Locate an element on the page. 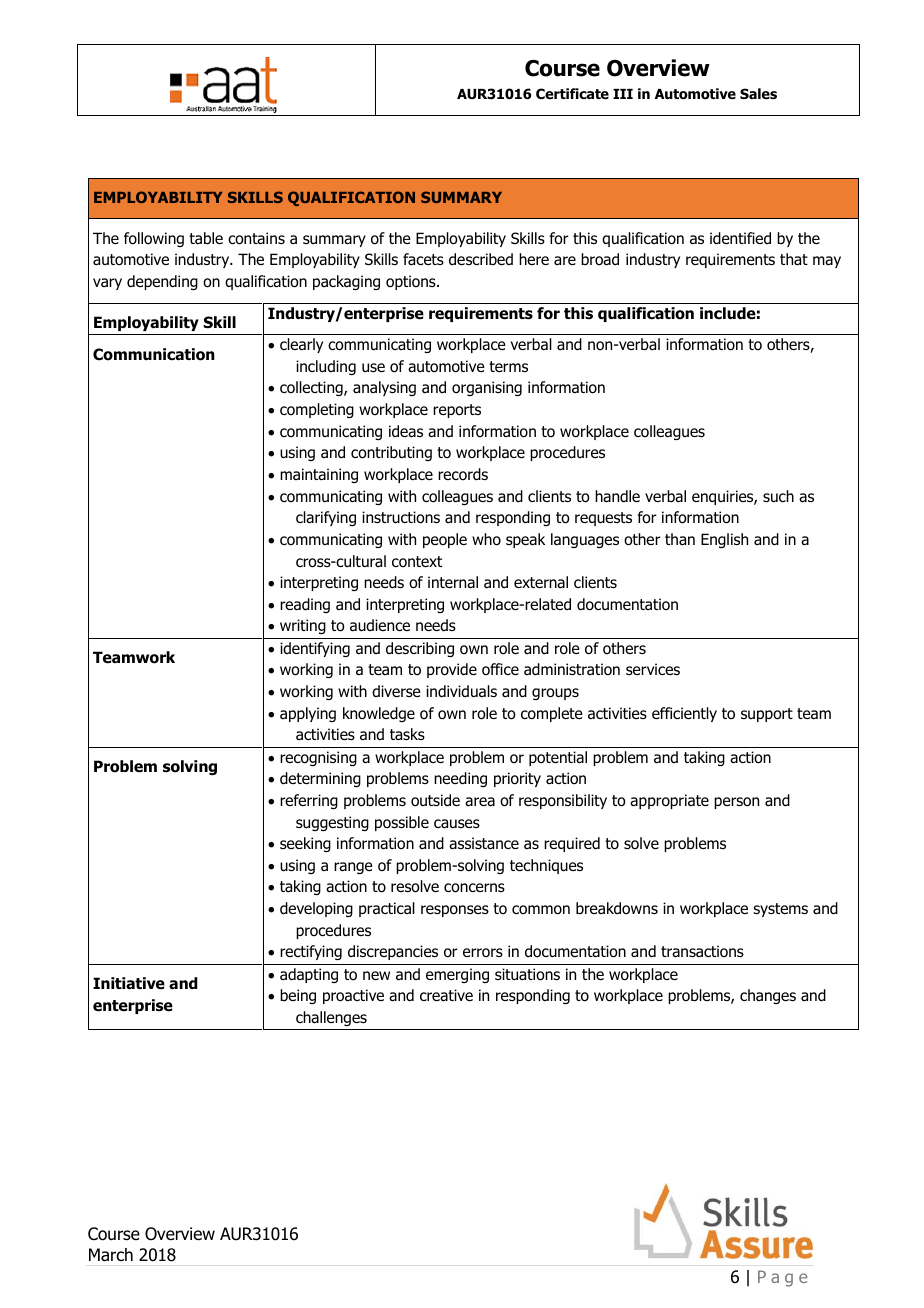  March is located at coordinates (111, 1255).
